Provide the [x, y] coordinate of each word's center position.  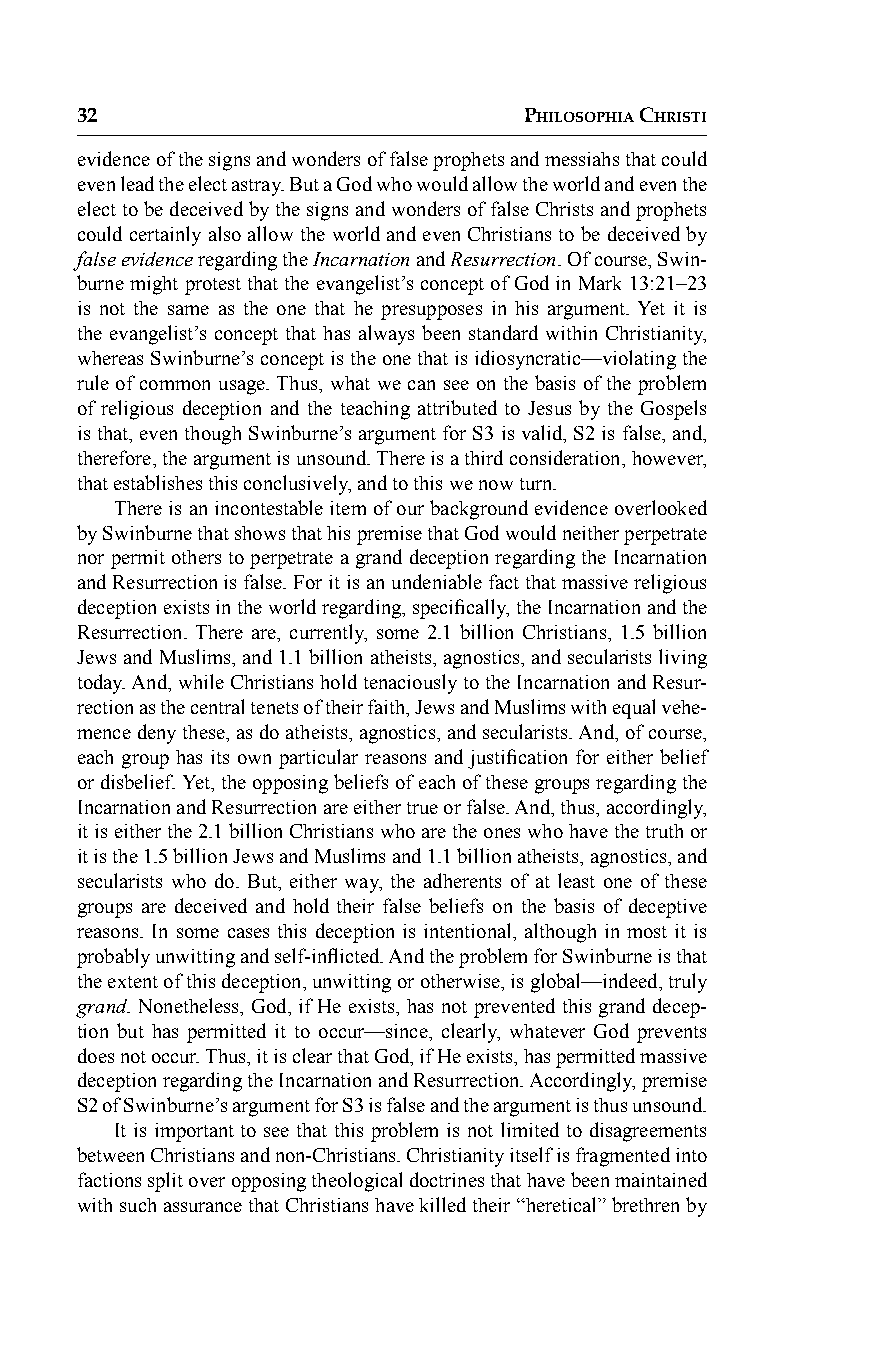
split [165, 1182]
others [196, 557]
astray [257, 187]
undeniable [437, 581]
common [175, 385]
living [683, 659]
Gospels [673, 410]
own [254, 759]
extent [133, 982]
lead [137, 183]
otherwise [461, 981]
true [422, 808]
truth [664, 831]
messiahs [582, 159]
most [647, 932]
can [421, 385]
